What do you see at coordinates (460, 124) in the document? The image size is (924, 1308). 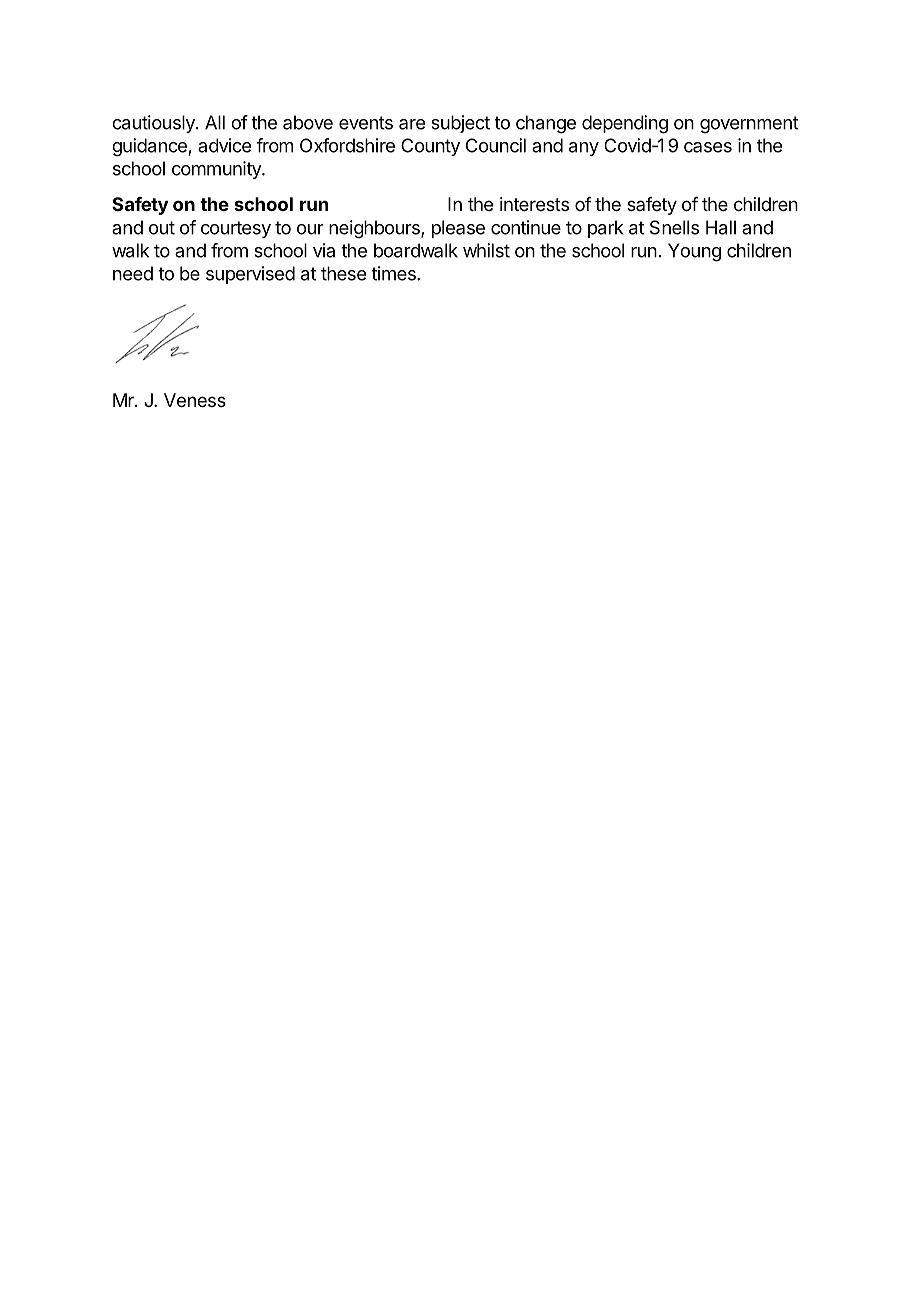 I see `subject` at bounding box center [460, 124].
